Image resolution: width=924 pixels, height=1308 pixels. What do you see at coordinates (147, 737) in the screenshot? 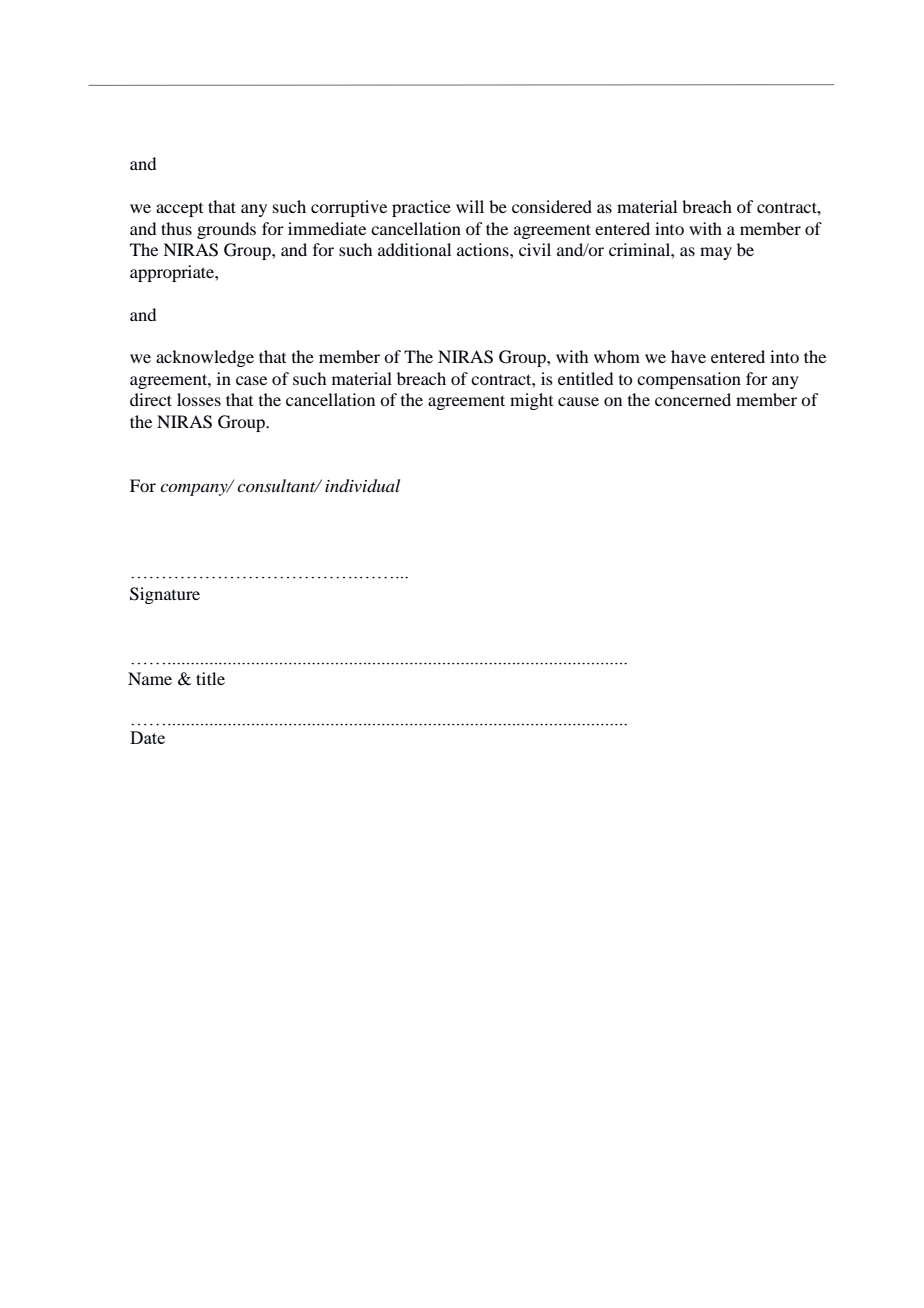
I see `Date` at bounding box center [147, 737].
